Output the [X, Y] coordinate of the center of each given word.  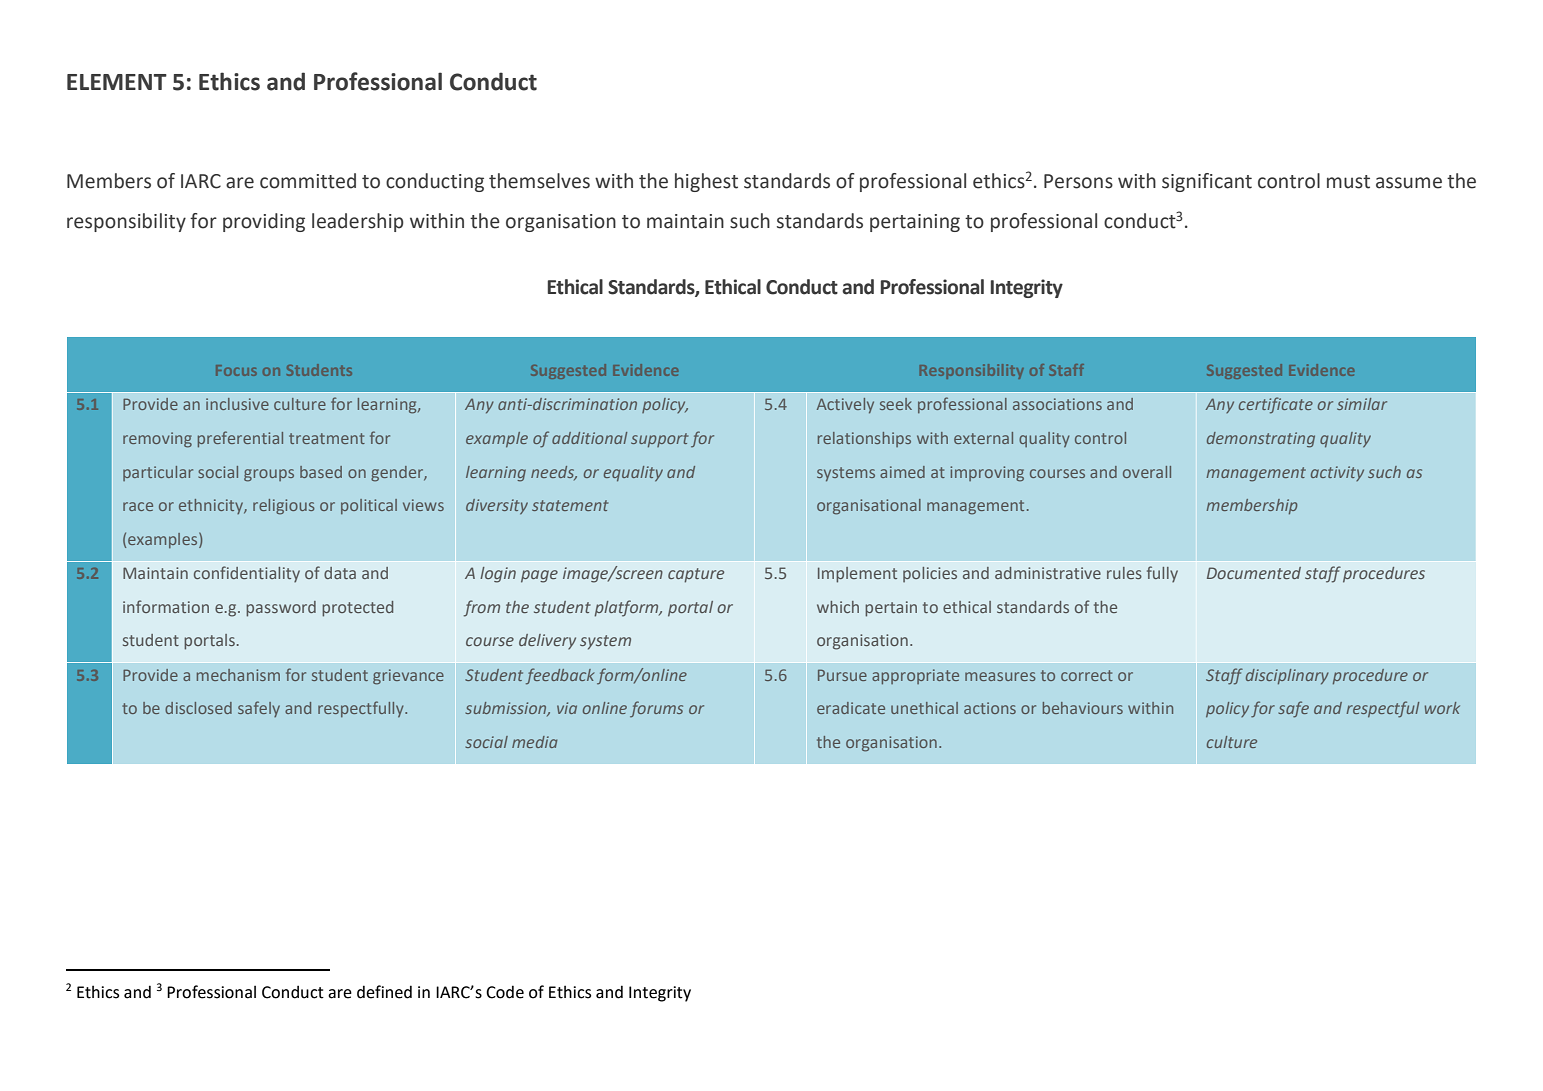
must [1348, 182]
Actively [845, 406]
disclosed [198, 708]
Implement [857, 575]
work [1442, 708]
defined [384, 992]
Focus [236, 370]
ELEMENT [117, 82]
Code [505, 992]
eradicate [851, 708]
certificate [1276, 405]
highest [706, 182]
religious [284, 507]
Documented [1254, 573]
